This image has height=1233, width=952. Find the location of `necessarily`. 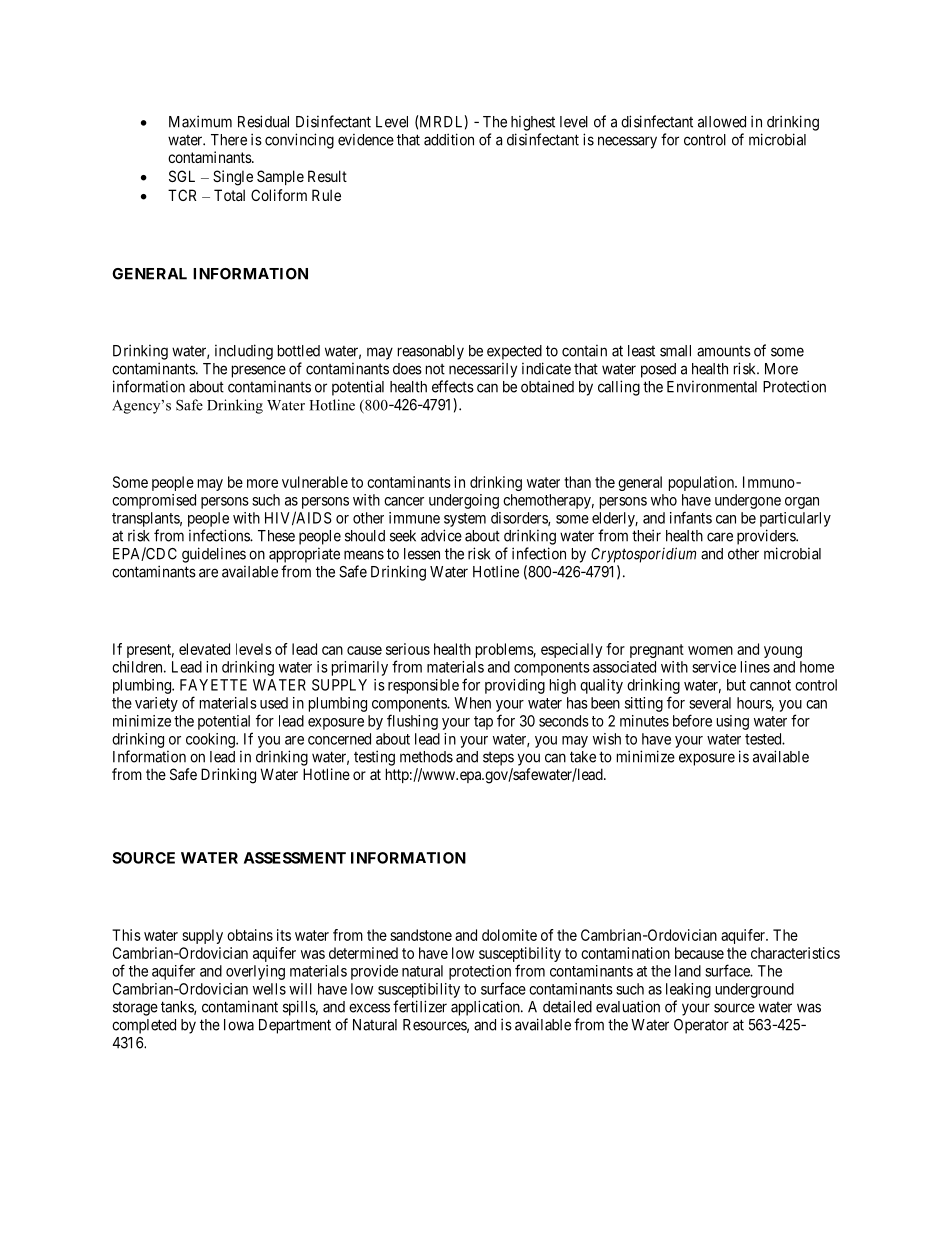

necessarily is located at coordinates (483, 370).
